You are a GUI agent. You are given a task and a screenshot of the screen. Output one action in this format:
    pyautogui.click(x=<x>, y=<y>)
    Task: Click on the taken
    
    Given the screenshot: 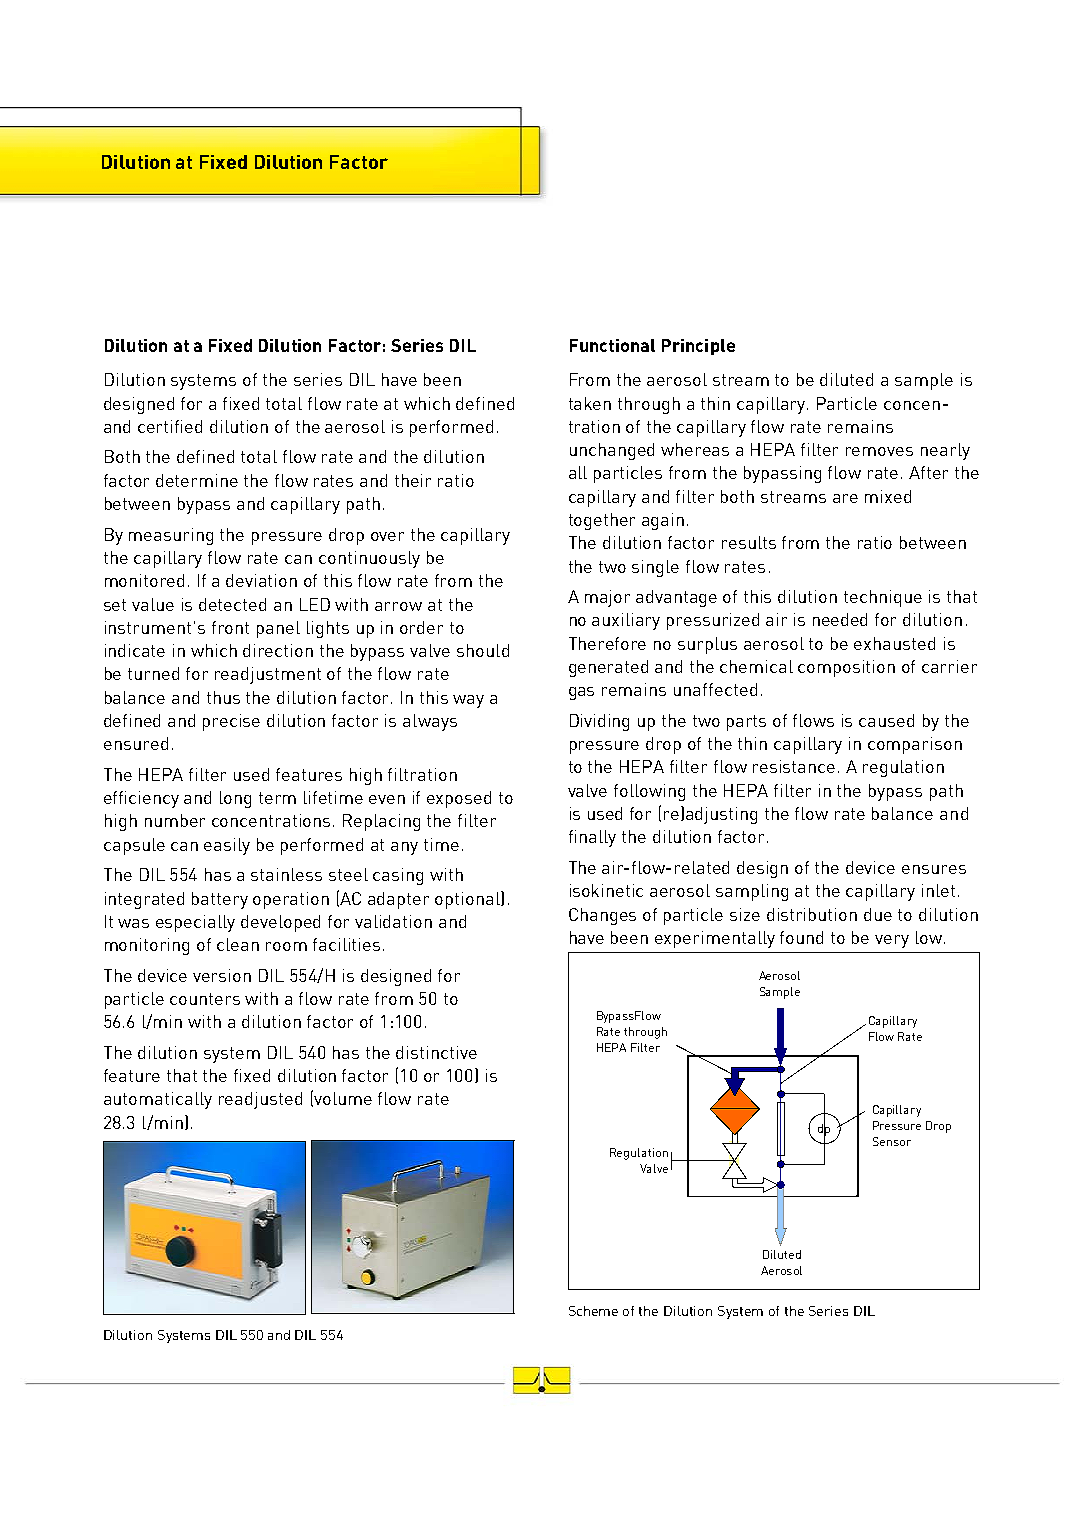 What is the action you would take?
    pyautogui.click(x=590, y=403)
